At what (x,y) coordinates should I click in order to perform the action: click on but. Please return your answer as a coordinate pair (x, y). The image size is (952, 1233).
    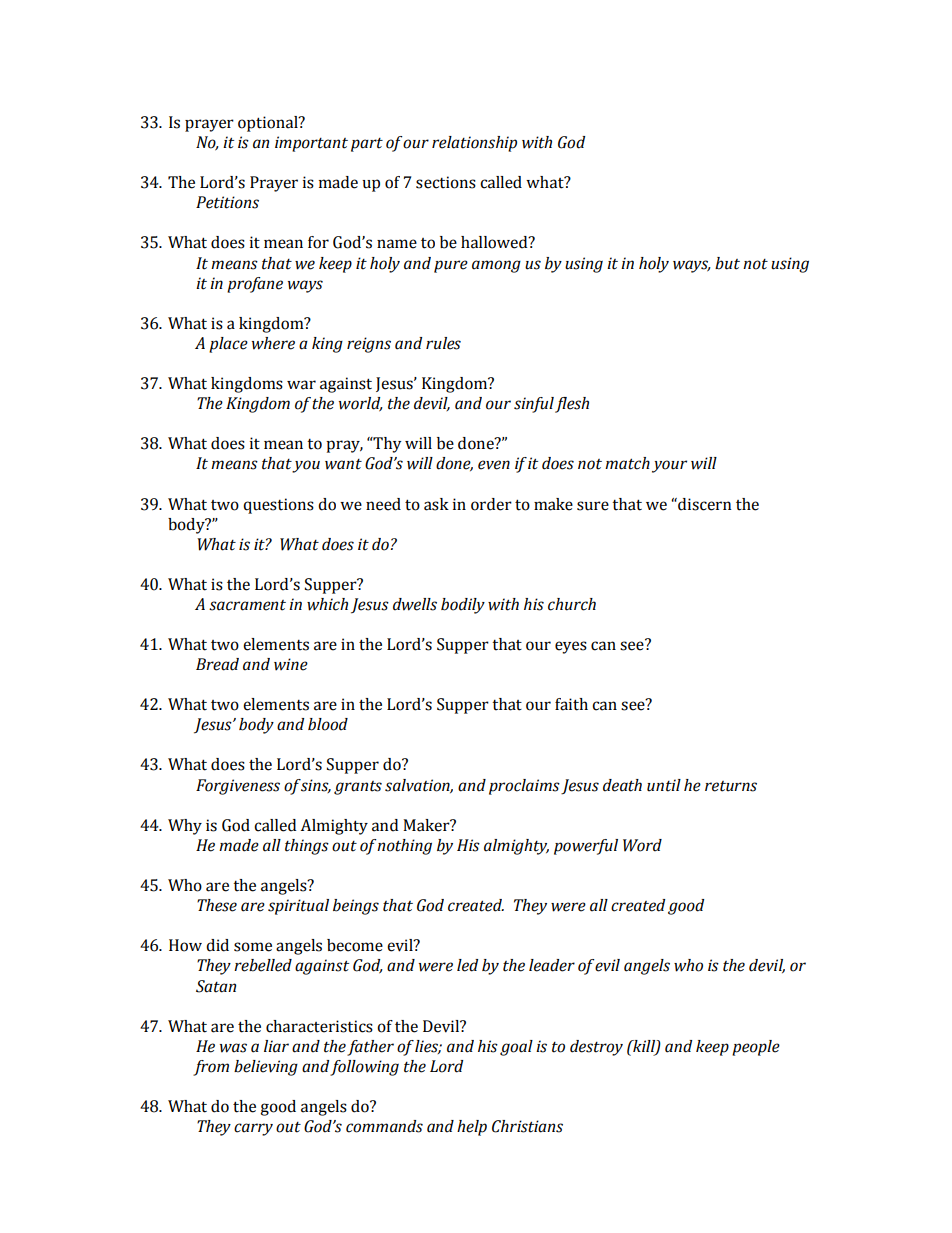
    Looking at the image, I should click on (727, 263).
